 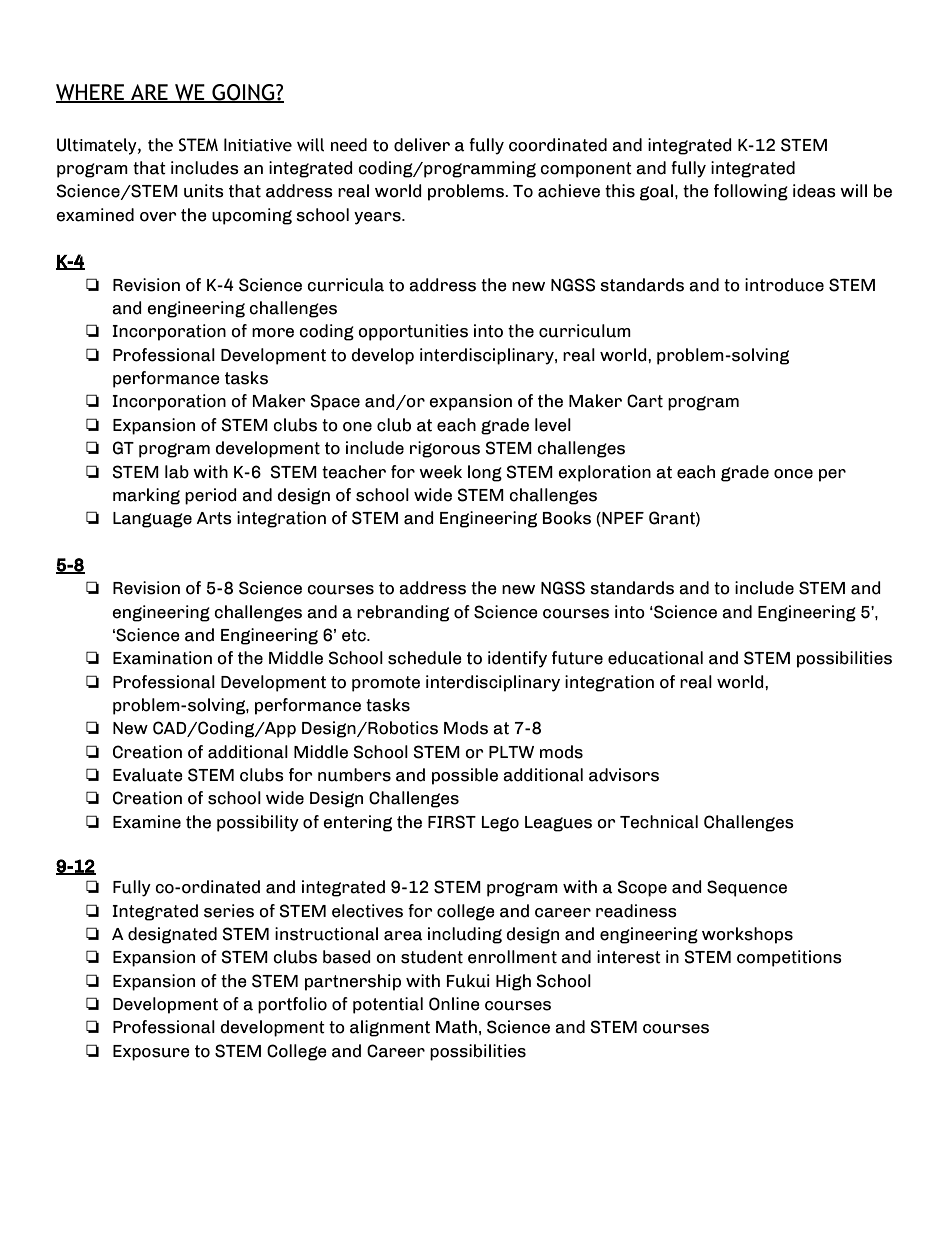 What do you see at coordinates (789, 958) in the screenshot?
I see `competitions` at bounding box center [789, 958].
